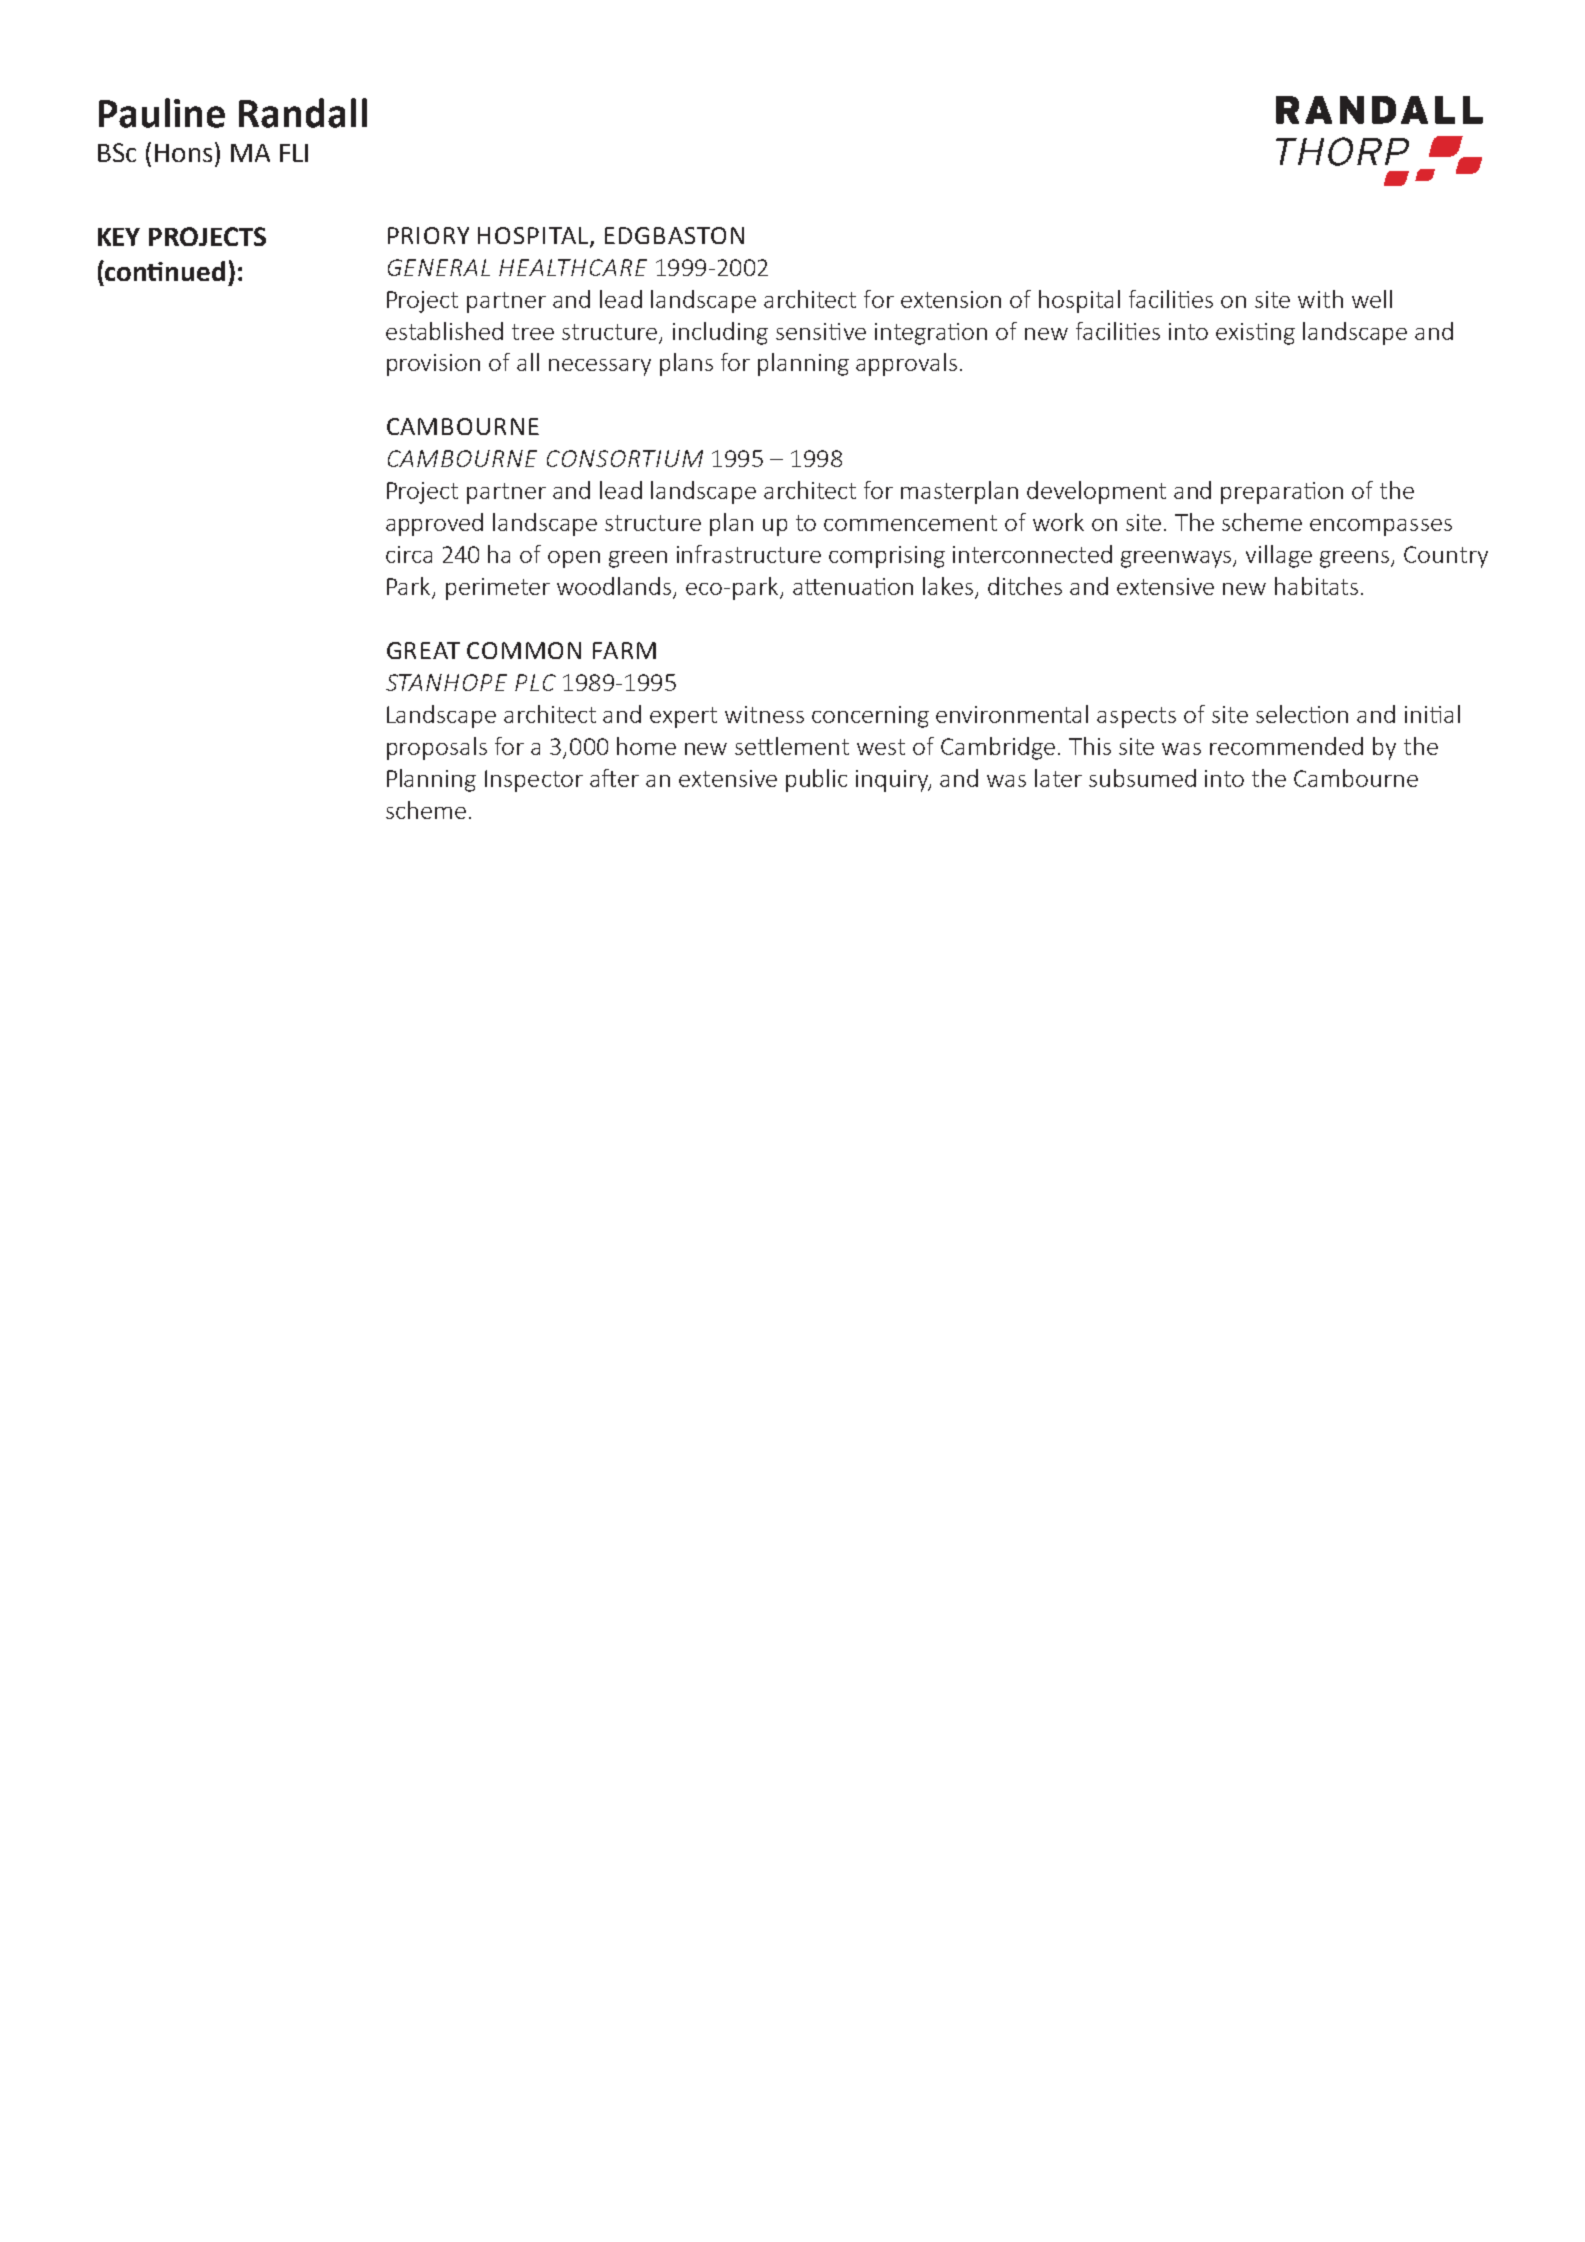 This screenshot has height=2242, width=1585. Describe the element at coordinates (625, 458) in the screenshot. I see `CONSORTIUM` at that location.
